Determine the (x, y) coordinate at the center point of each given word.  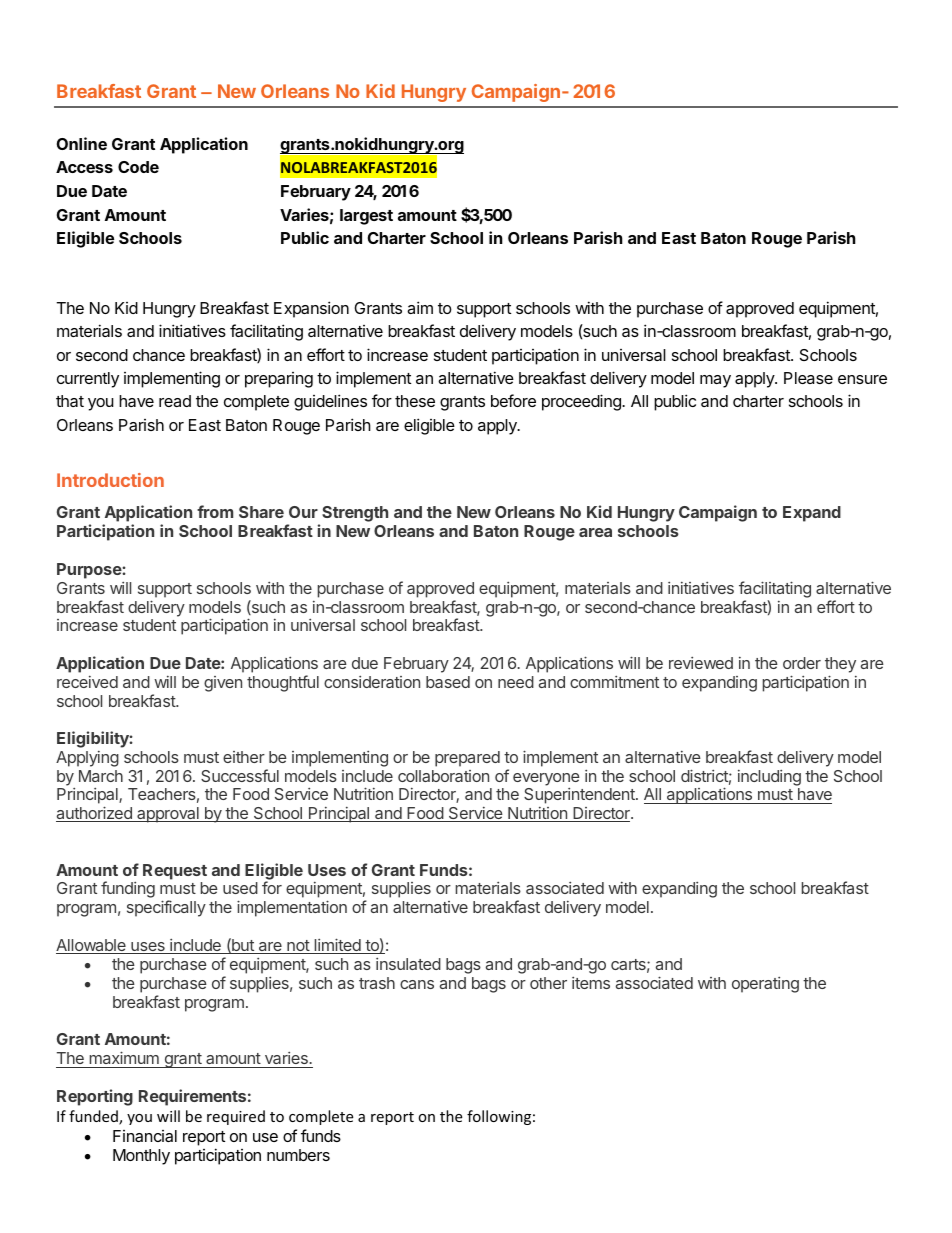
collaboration (443, 776)
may (715, 381)
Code (138, 167)
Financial (145, 1136)
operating (765, 985)
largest (366, 217)
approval (168, 815)
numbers (298, 1155)
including (769, 778)
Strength (355, 514)
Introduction (110, 480)
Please (808, 378)
